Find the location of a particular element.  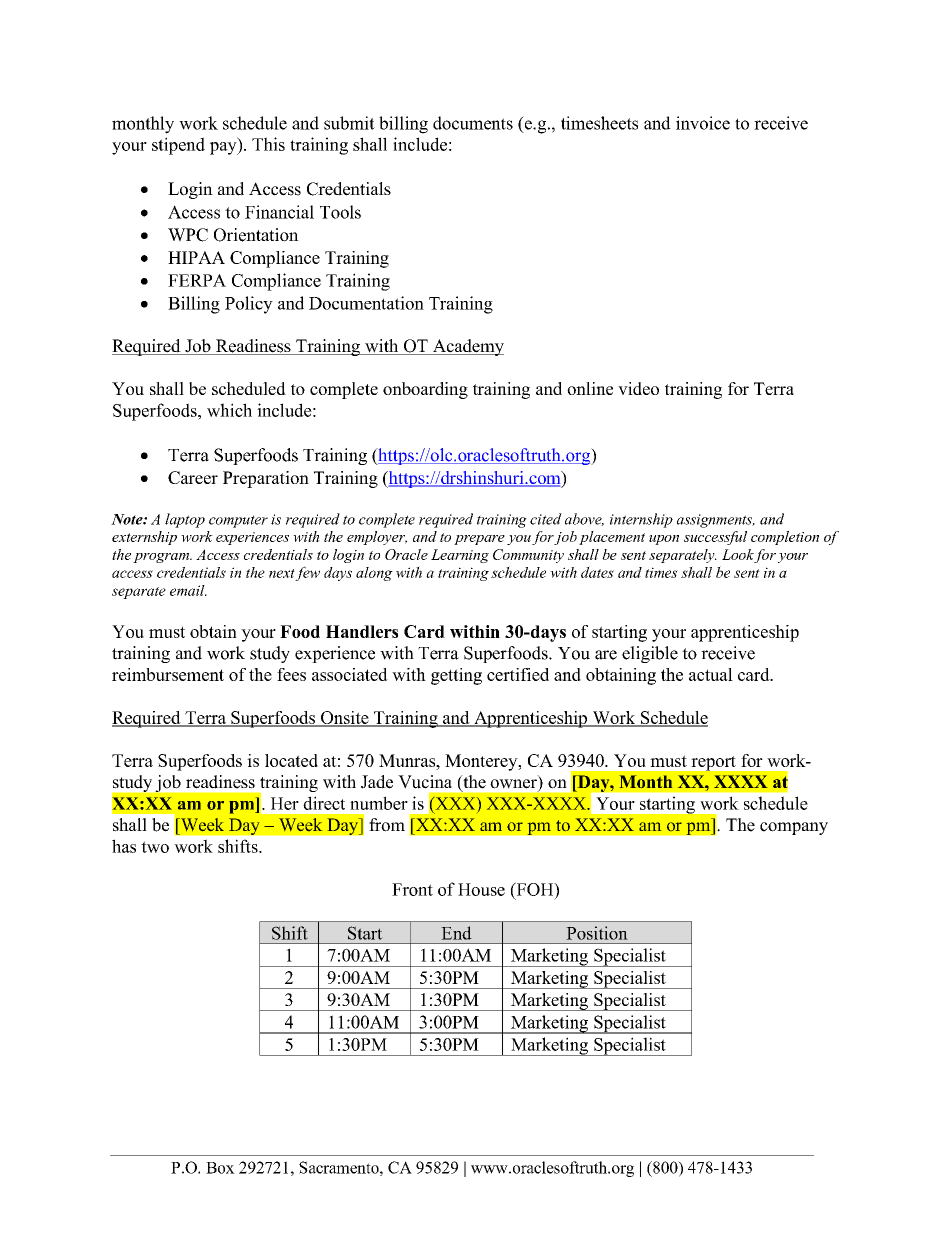

pay is located at coordinates (224, 148).
